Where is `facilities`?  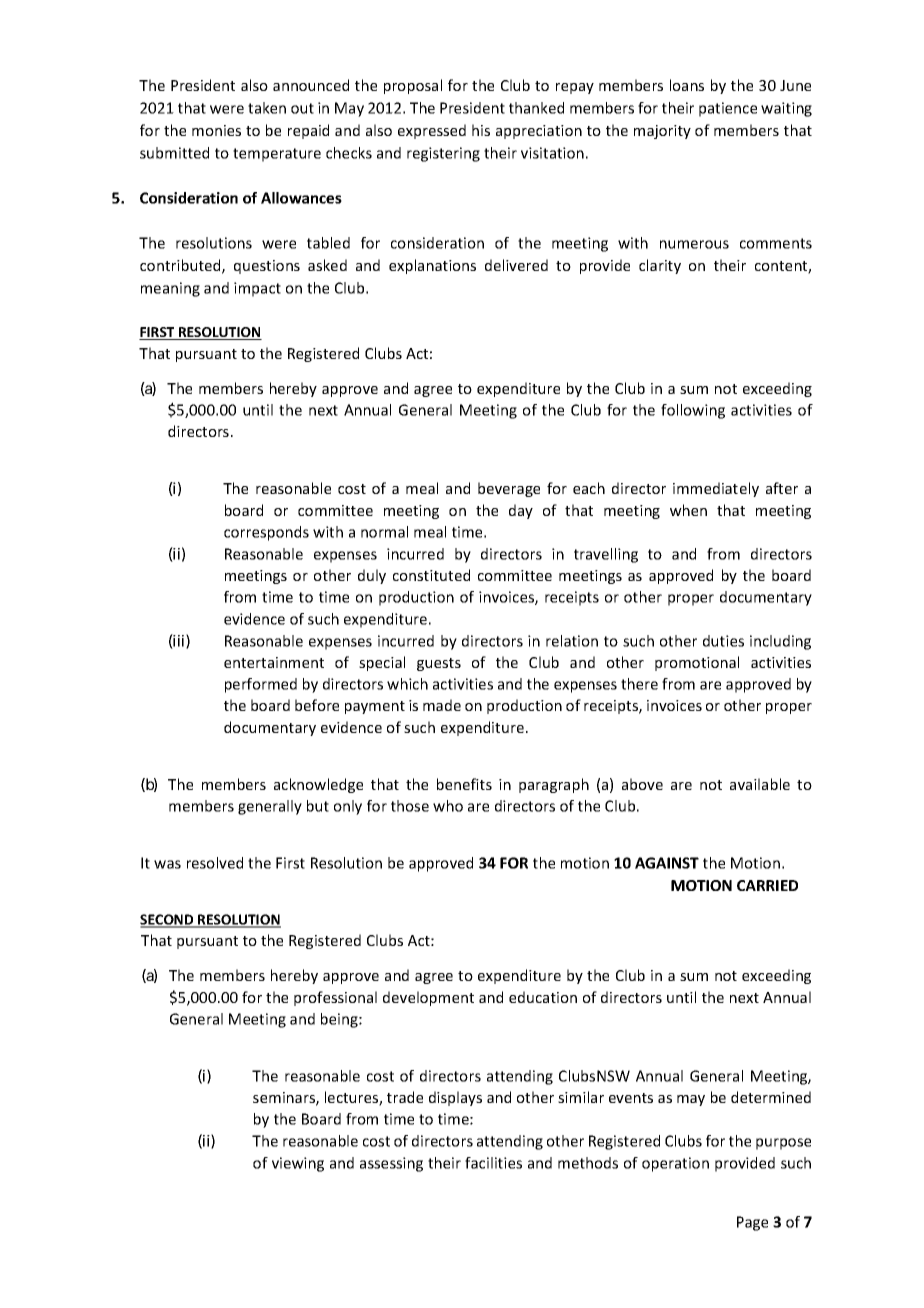
facilities is located at coordinates (493, 1163).
